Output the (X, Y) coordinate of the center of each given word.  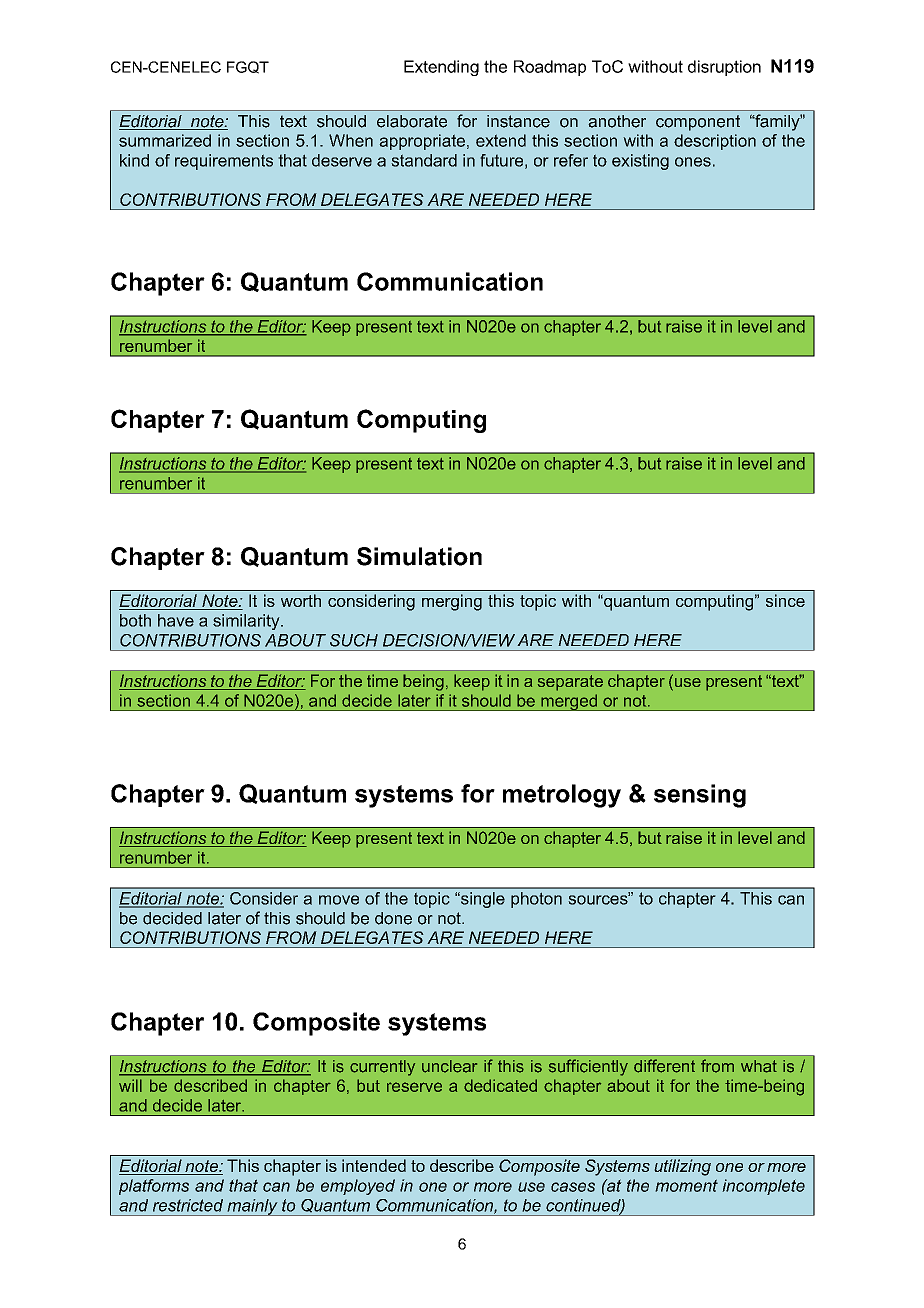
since (785, 600)
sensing (700, 796)
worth (301, 600)
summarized (165, 140)
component (698, 123)
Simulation (419, 556)
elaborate (412, 121)
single (482, 900)
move (339, 900)
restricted (188, 1205)
